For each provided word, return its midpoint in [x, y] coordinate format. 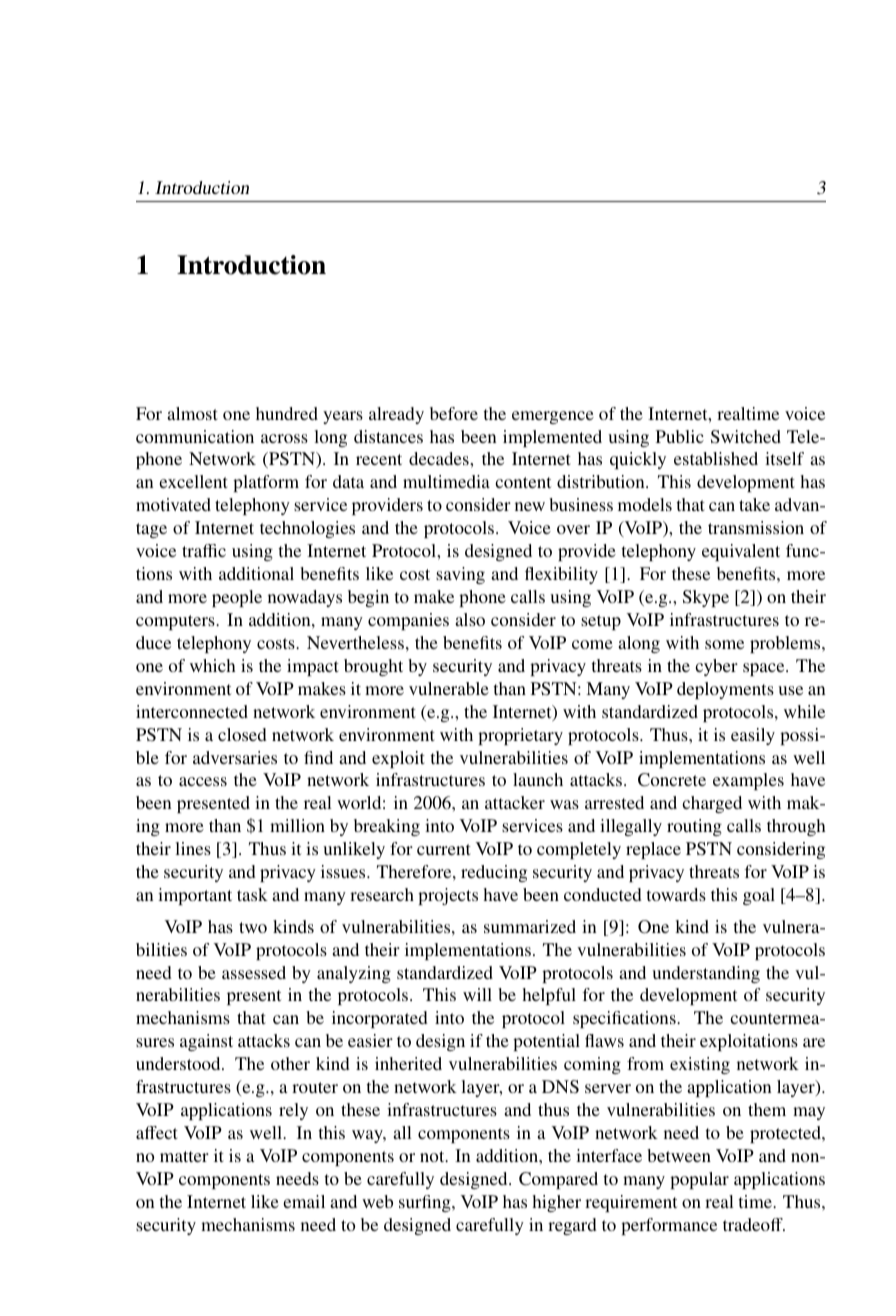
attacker [515, 802]
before [454, 413]
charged [712, 804]
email [304, 1201]
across [284, 438]
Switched [746, 437]
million [297, 825]
